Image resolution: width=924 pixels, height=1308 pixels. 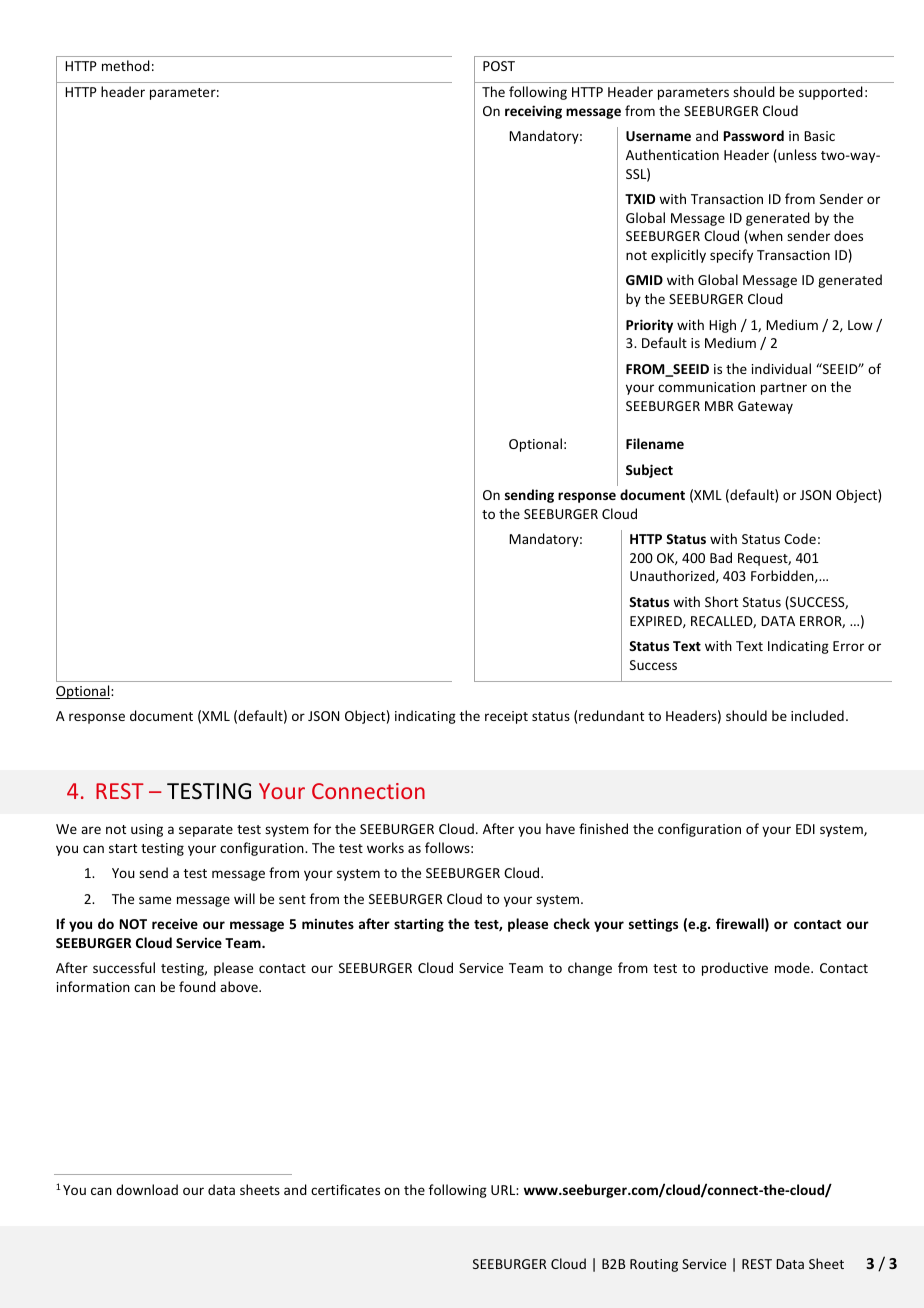 I want to click on Password, so click(x=754, y=135).
